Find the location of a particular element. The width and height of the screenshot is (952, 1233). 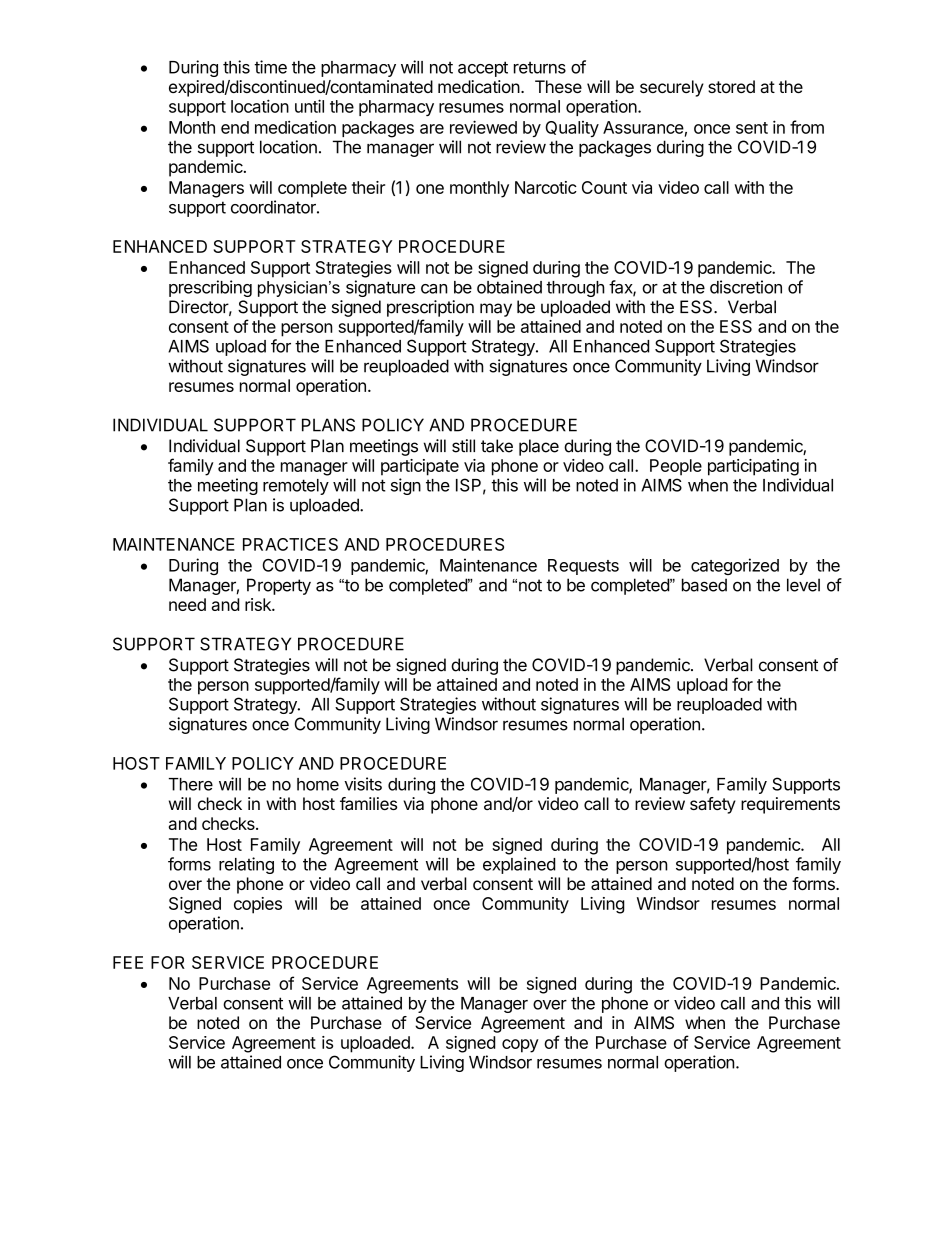

still is located at coordinates (463, 446).
